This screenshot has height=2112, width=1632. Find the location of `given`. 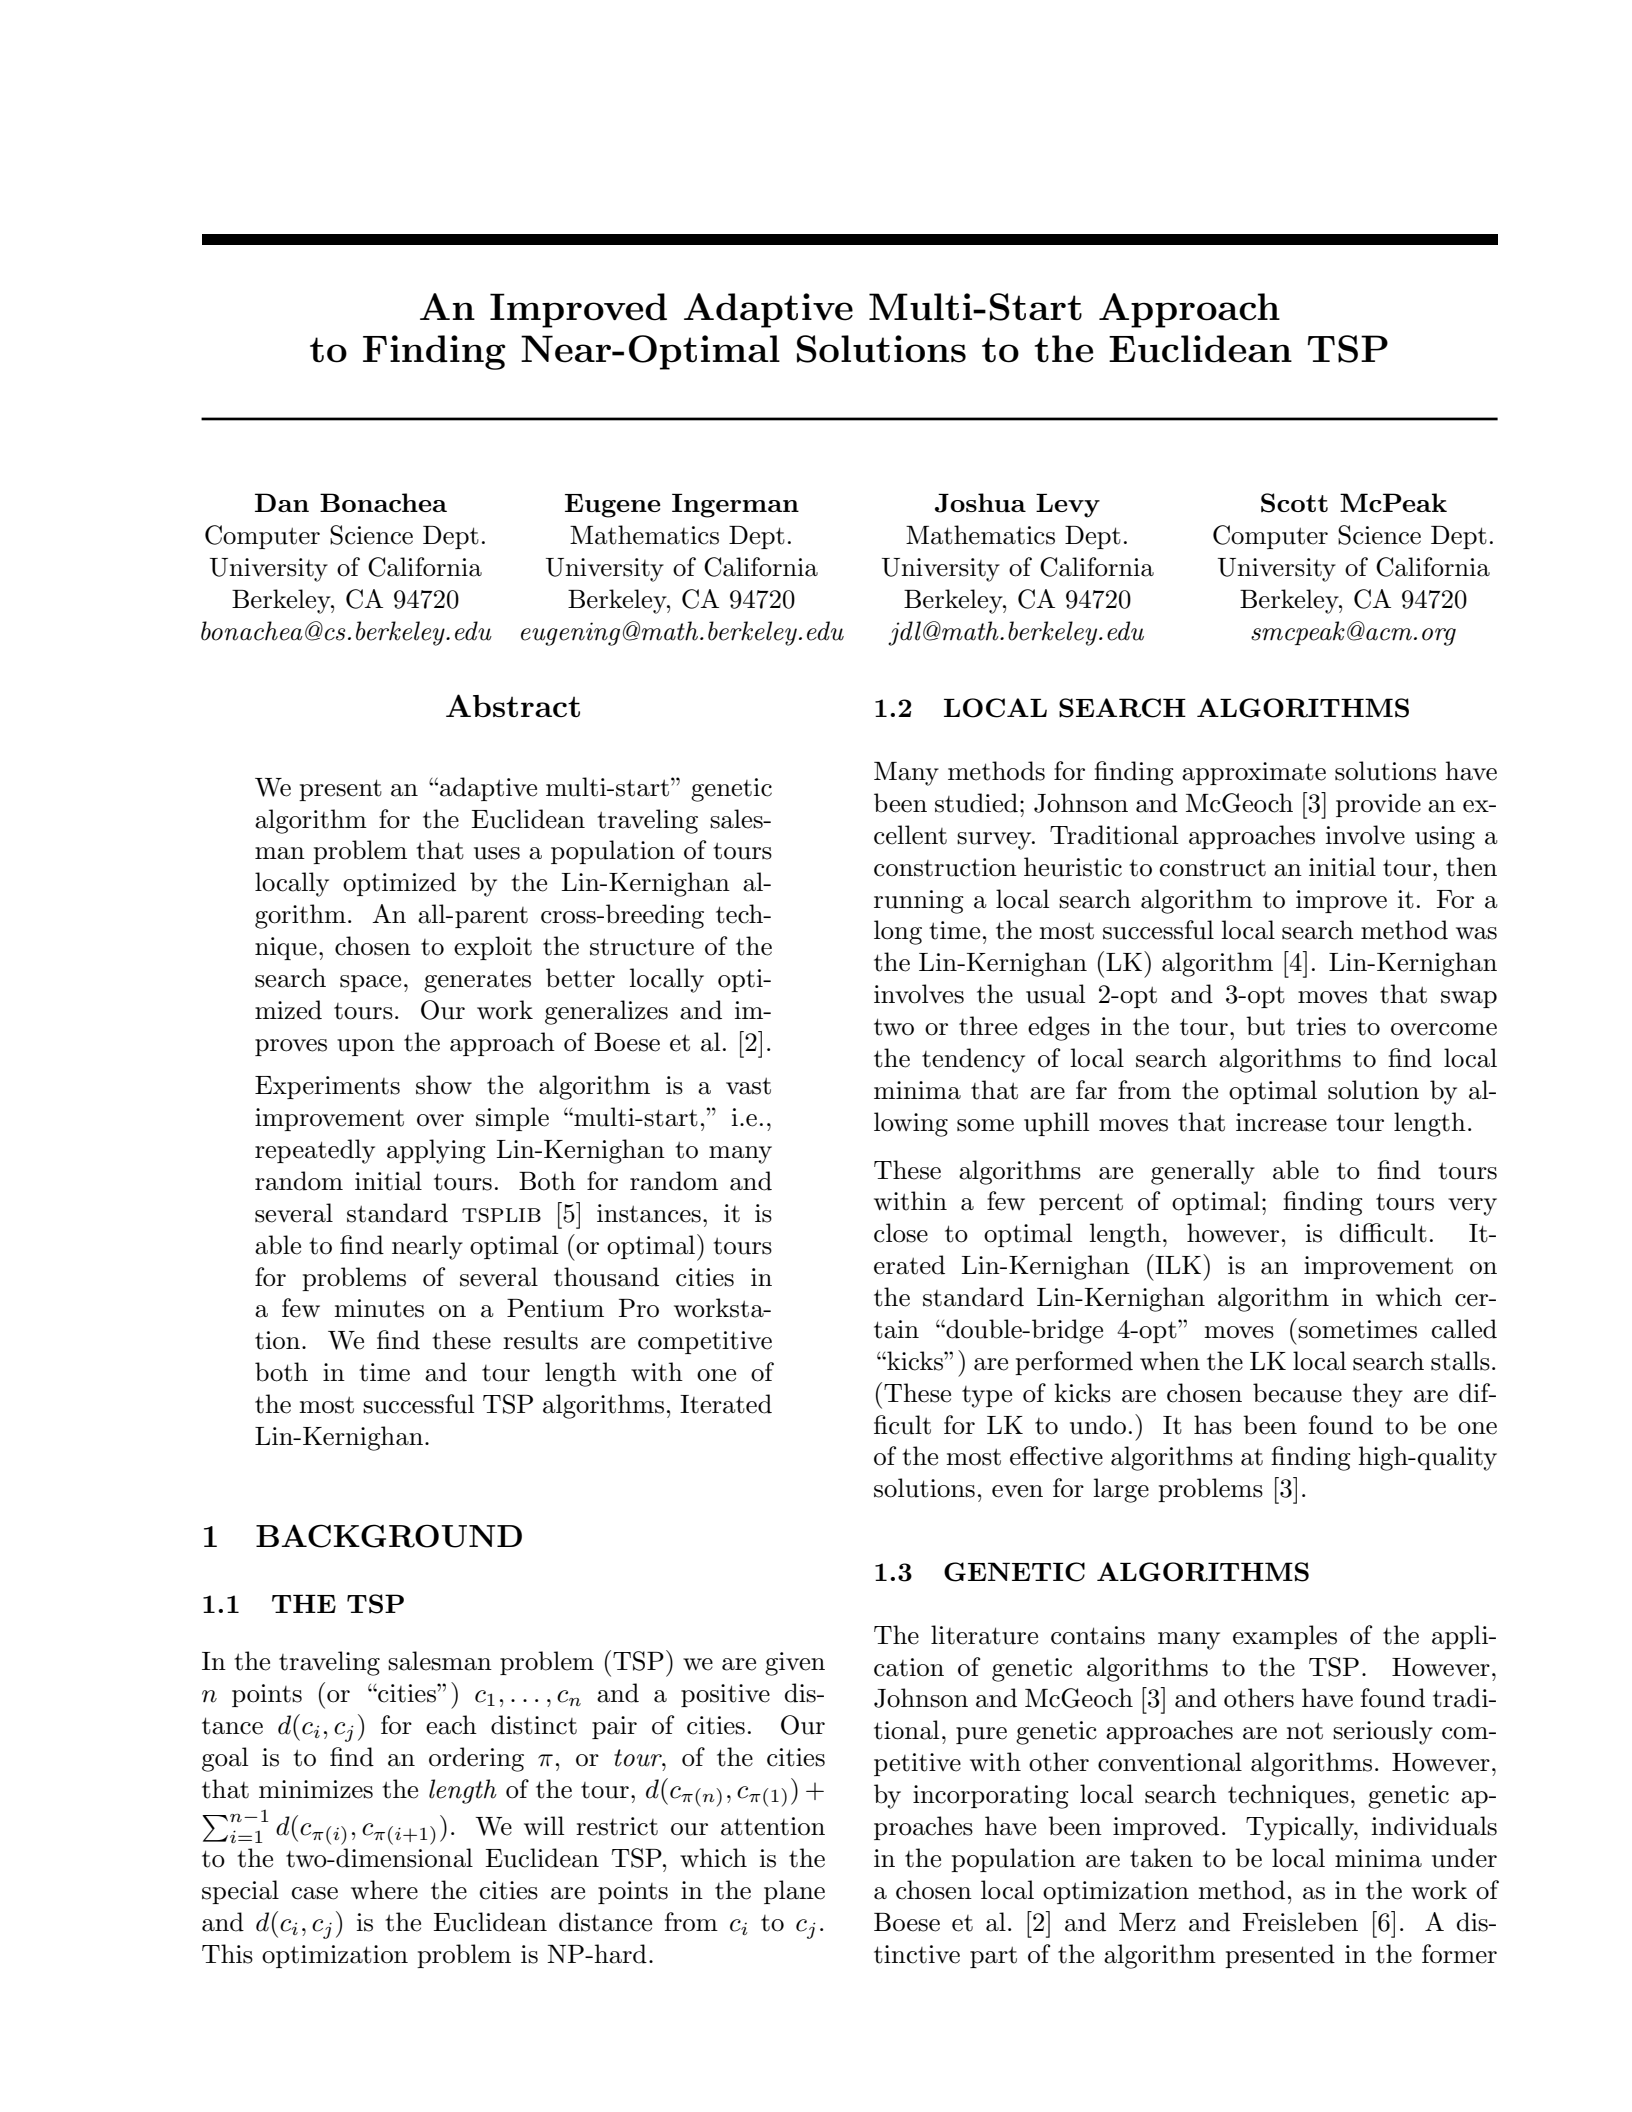

given is located at coordinates (795, 1664).
